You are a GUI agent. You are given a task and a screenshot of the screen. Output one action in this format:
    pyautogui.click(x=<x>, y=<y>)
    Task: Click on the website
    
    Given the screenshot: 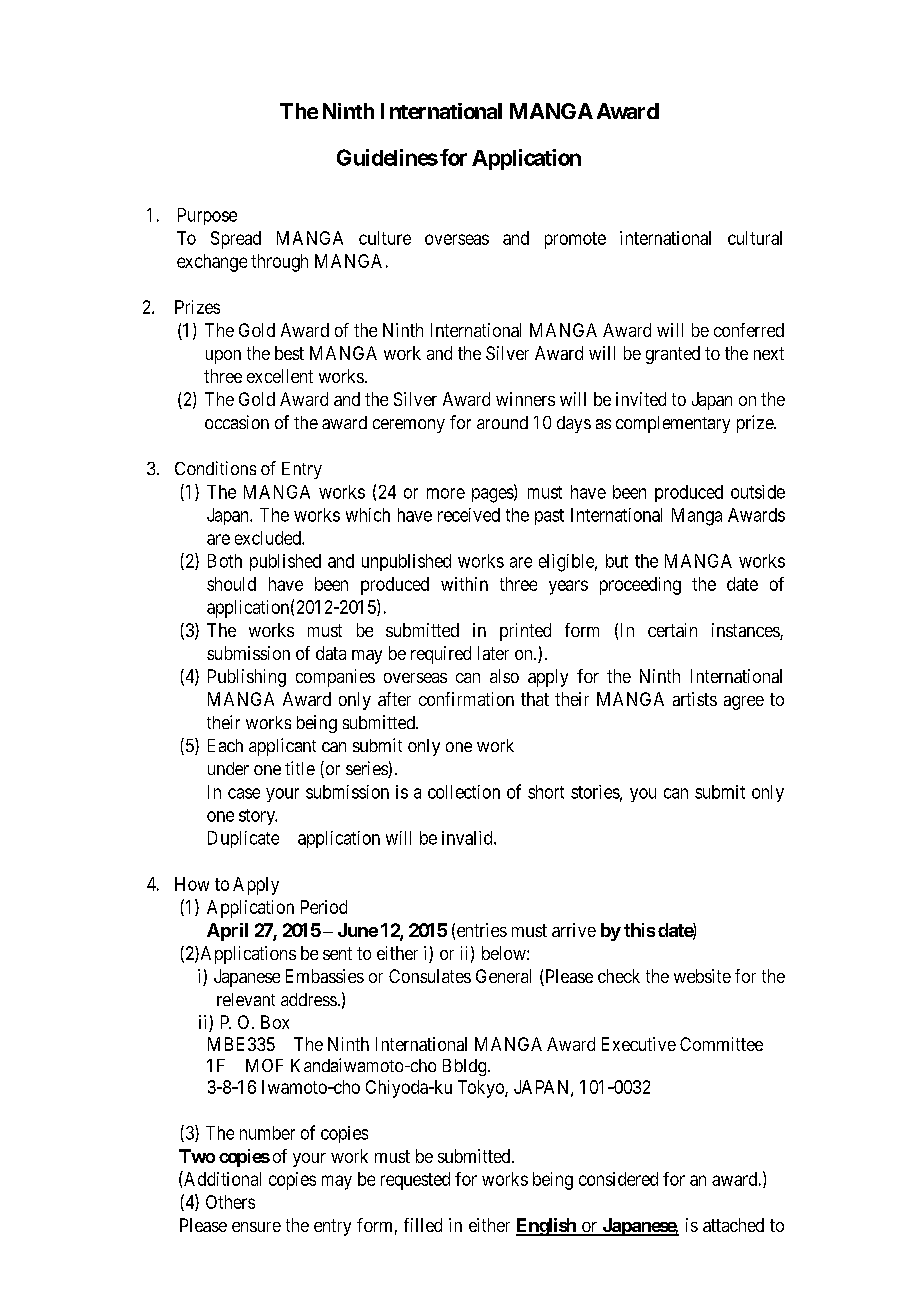 What is the action you would take?
    pyautogui.click(x=702, y=976)
